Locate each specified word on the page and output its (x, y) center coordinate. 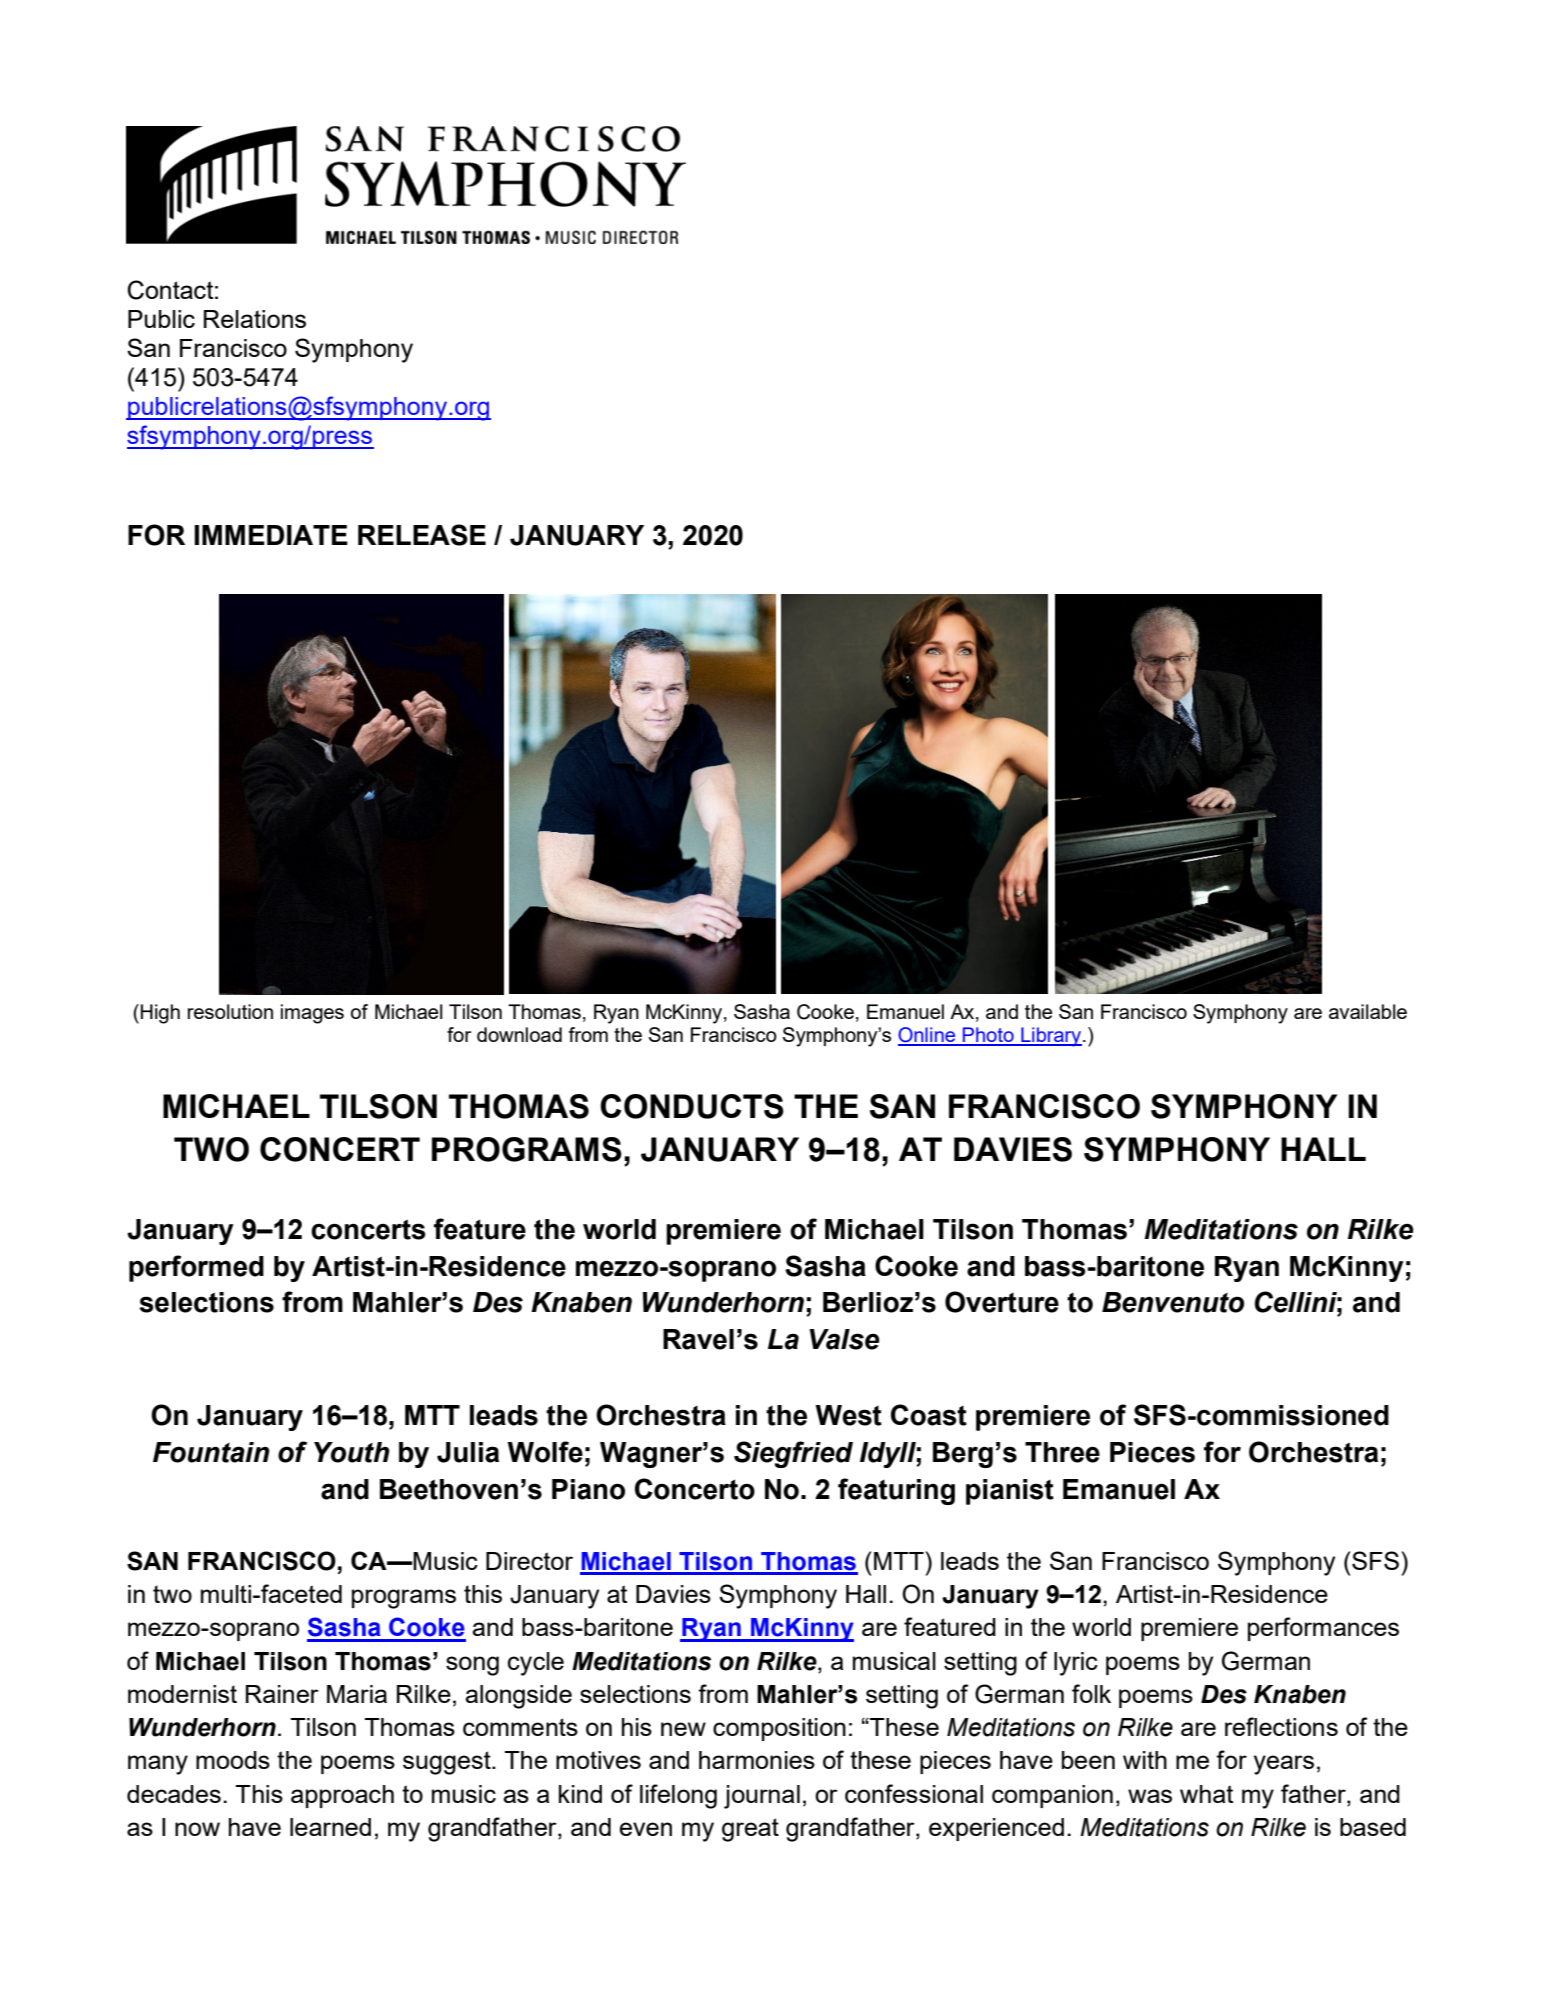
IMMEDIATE (271, 535)
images (312, 1014)
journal (762, 1797)
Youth (351, 1452)
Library (1051, 1037)
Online (928, 1036)
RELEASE (422, 535)
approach (342, 1796)
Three (1062, 1452)
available (1368, 1011)
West (848, 1415)
